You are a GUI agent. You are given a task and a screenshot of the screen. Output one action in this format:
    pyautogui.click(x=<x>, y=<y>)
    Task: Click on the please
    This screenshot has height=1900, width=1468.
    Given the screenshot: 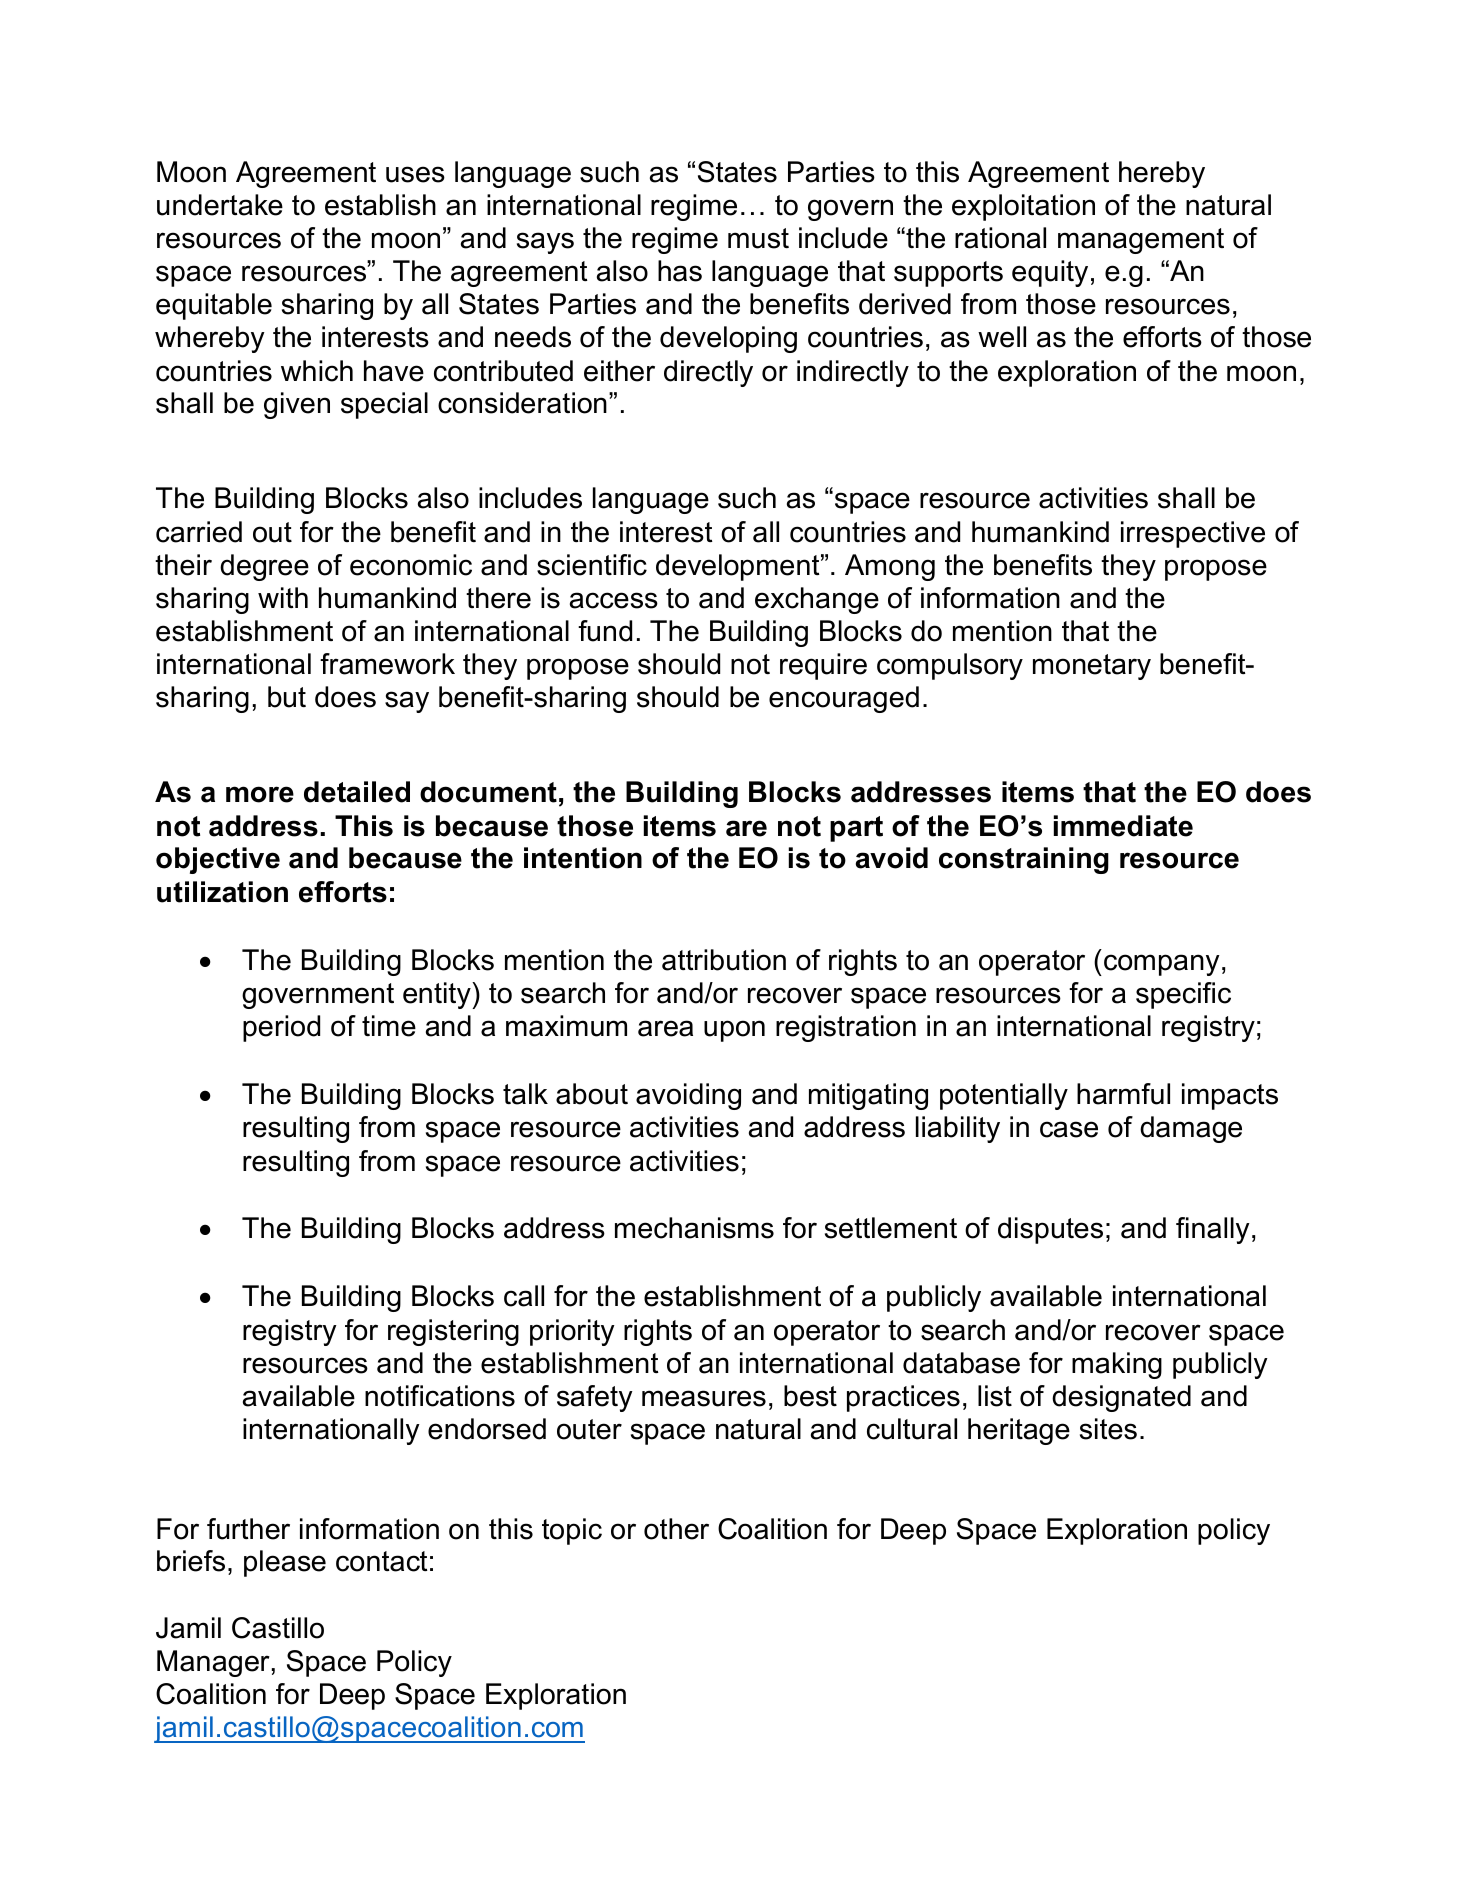 What is the action you would take?
    pyautogui.click(x=285, y=1563)
